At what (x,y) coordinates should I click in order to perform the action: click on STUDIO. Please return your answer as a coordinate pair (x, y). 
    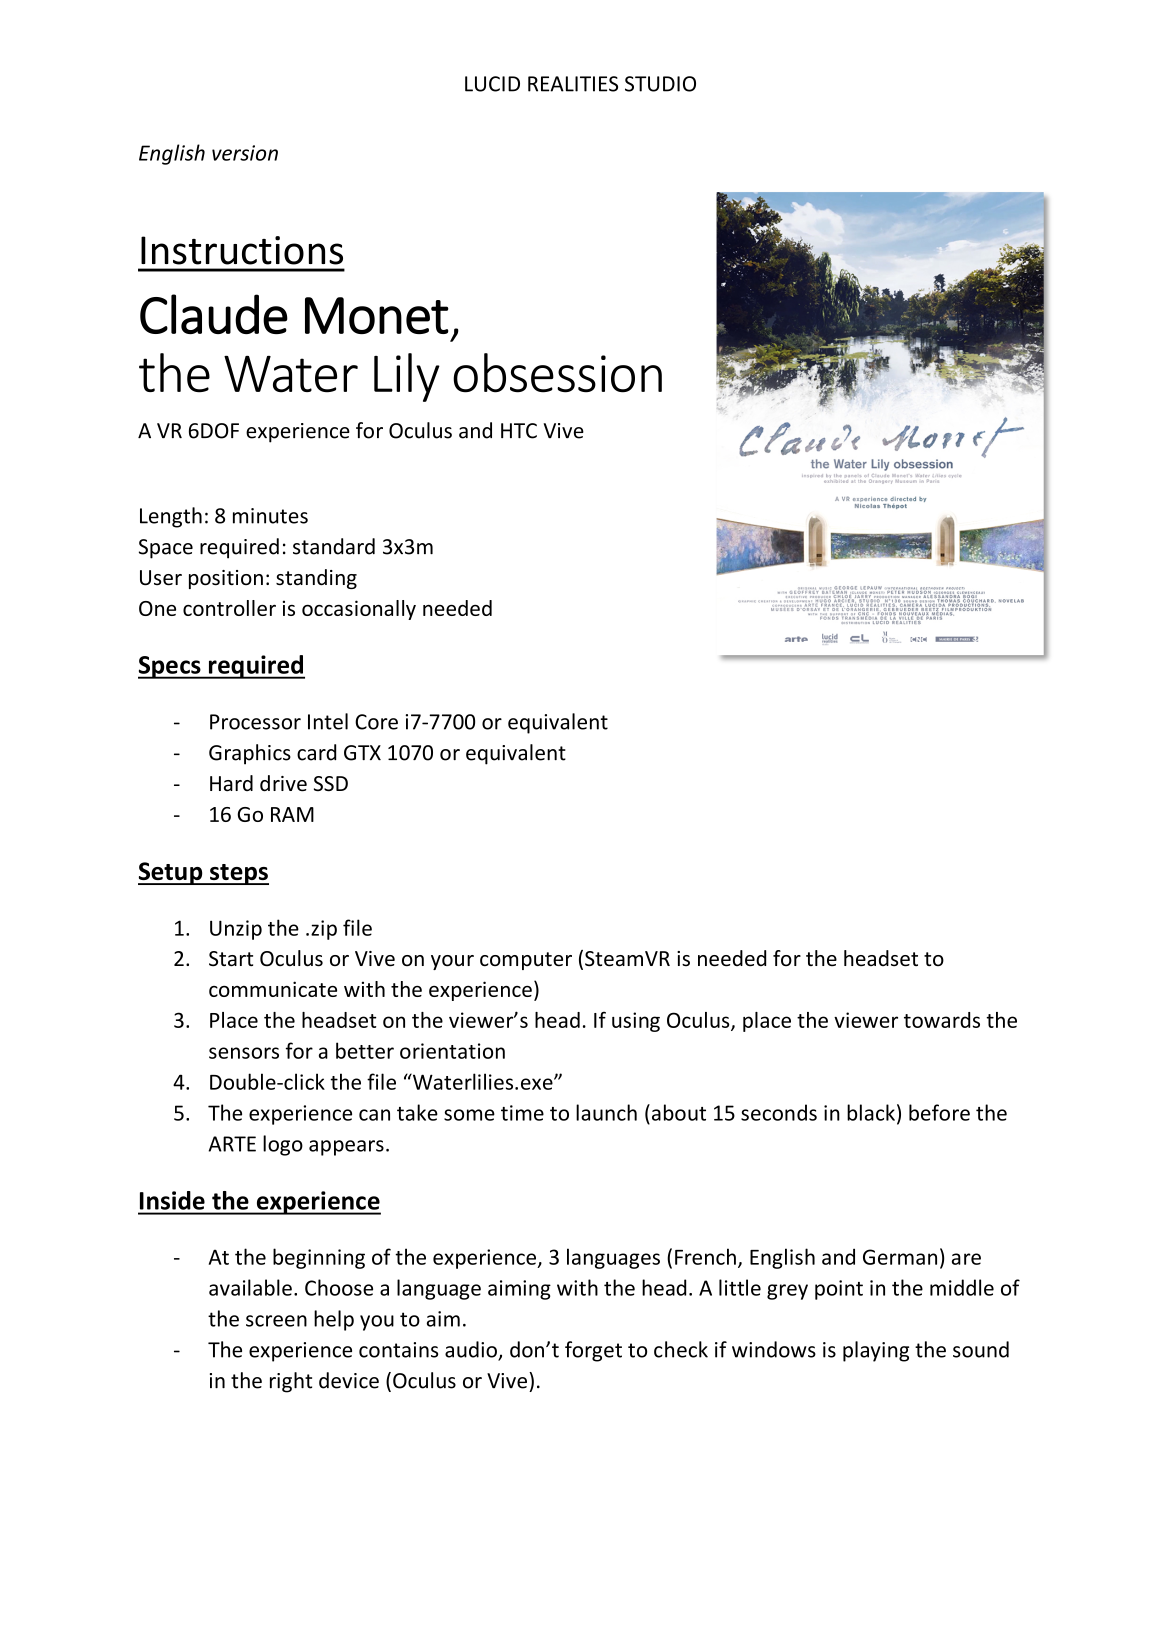
    Looking at the image, I should click on (660, 84).
